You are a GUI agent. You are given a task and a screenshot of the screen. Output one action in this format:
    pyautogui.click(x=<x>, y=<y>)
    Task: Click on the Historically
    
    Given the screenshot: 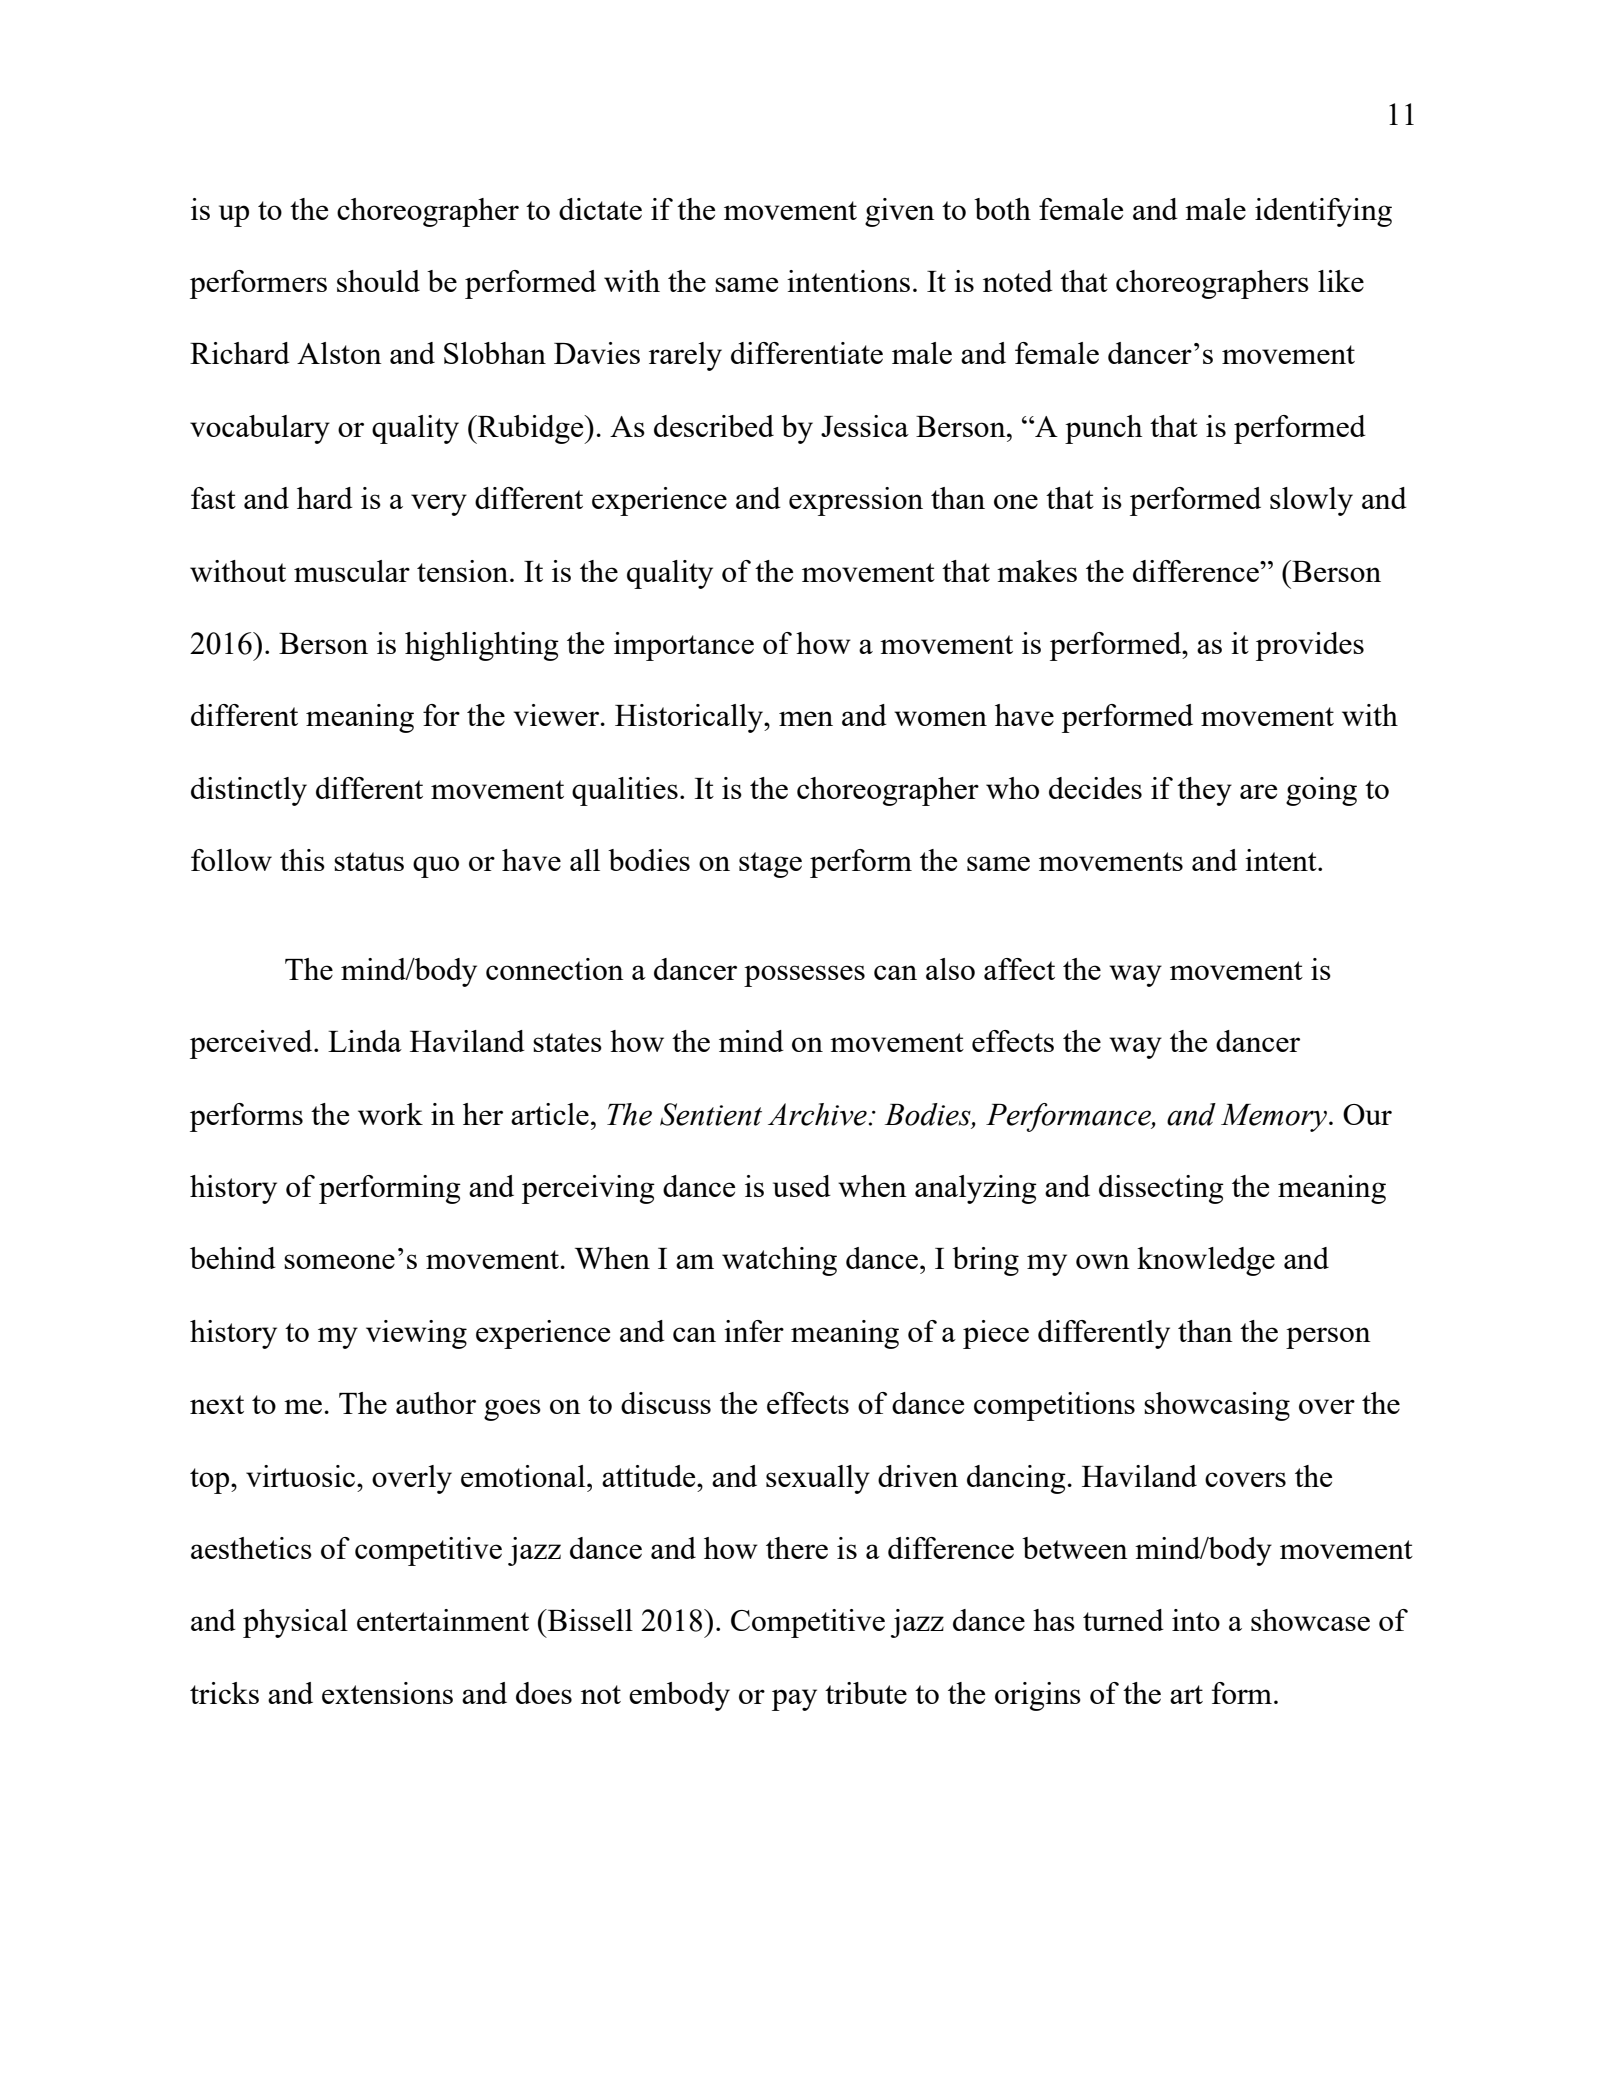 What is the action you would take?
    pyautogui.click(x=690, y=718)
